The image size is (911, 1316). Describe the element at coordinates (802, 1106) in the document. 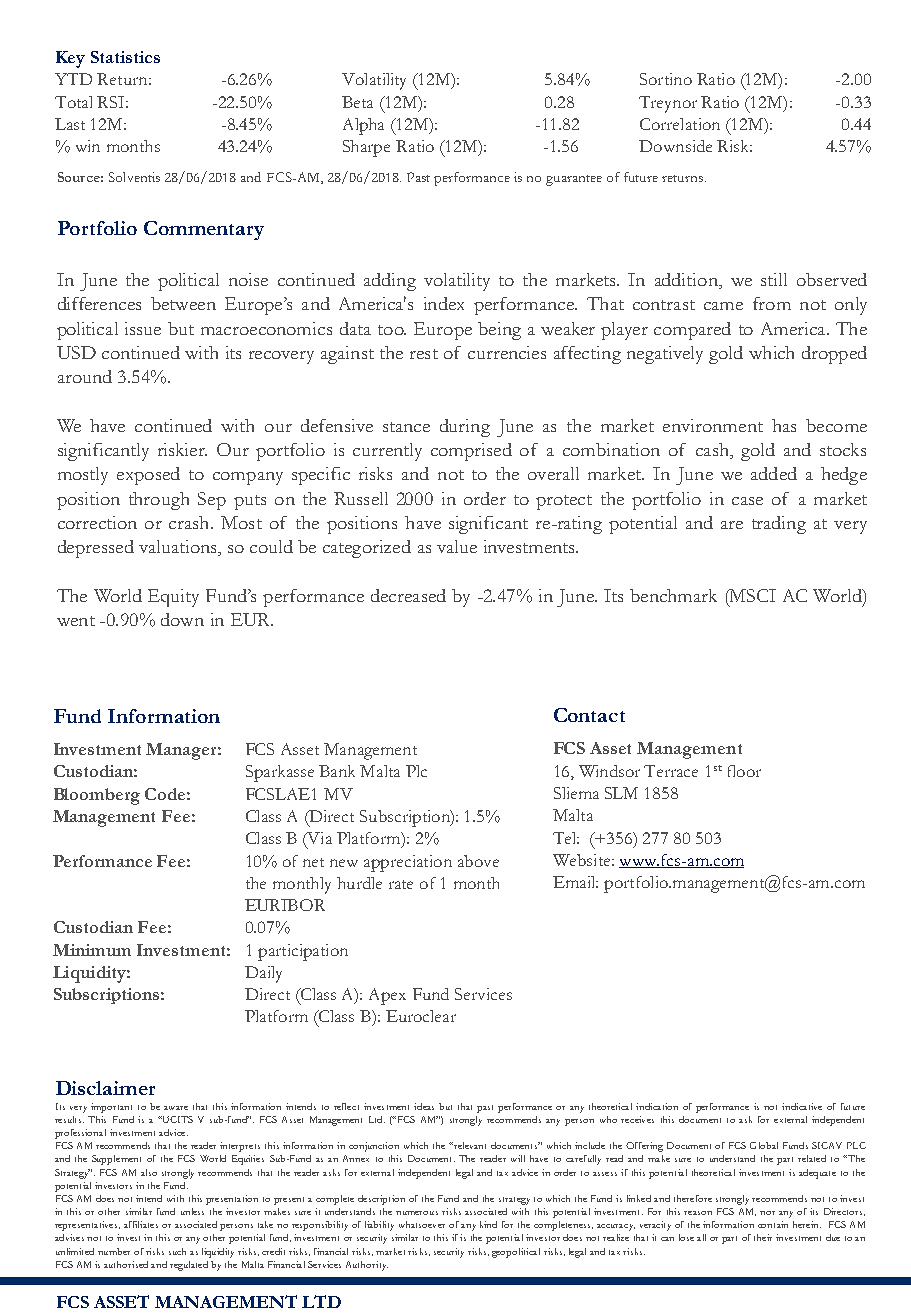

I see `indicative` at that location.
